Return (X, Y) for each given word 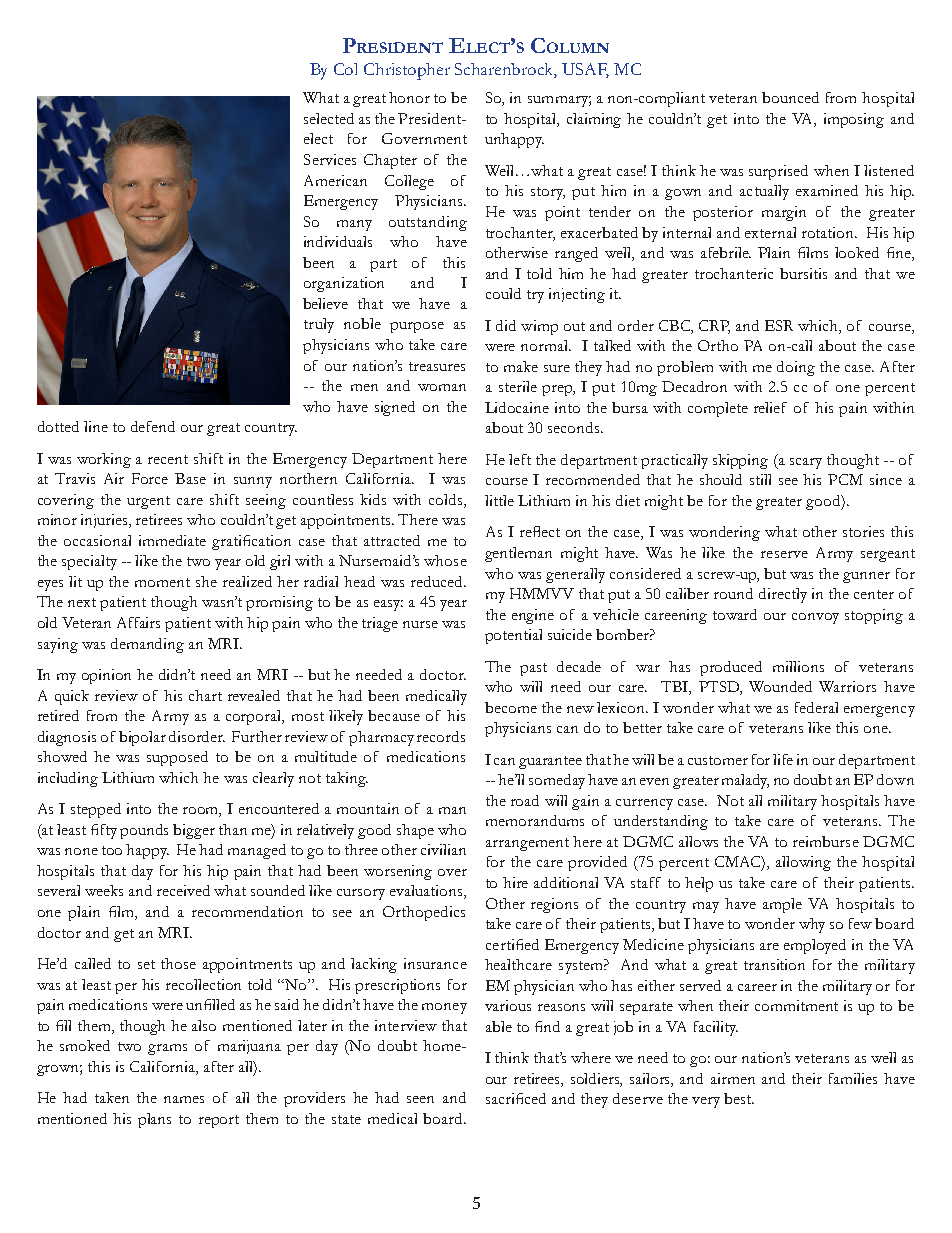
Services (330, 159)
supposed (177, 758)
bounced (790, 97)
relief (770, 407)
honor (409, 97)
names (184, 1099)
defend (153, 426)
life (783, 759)
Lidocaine (517, 407)
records (441, 736)
